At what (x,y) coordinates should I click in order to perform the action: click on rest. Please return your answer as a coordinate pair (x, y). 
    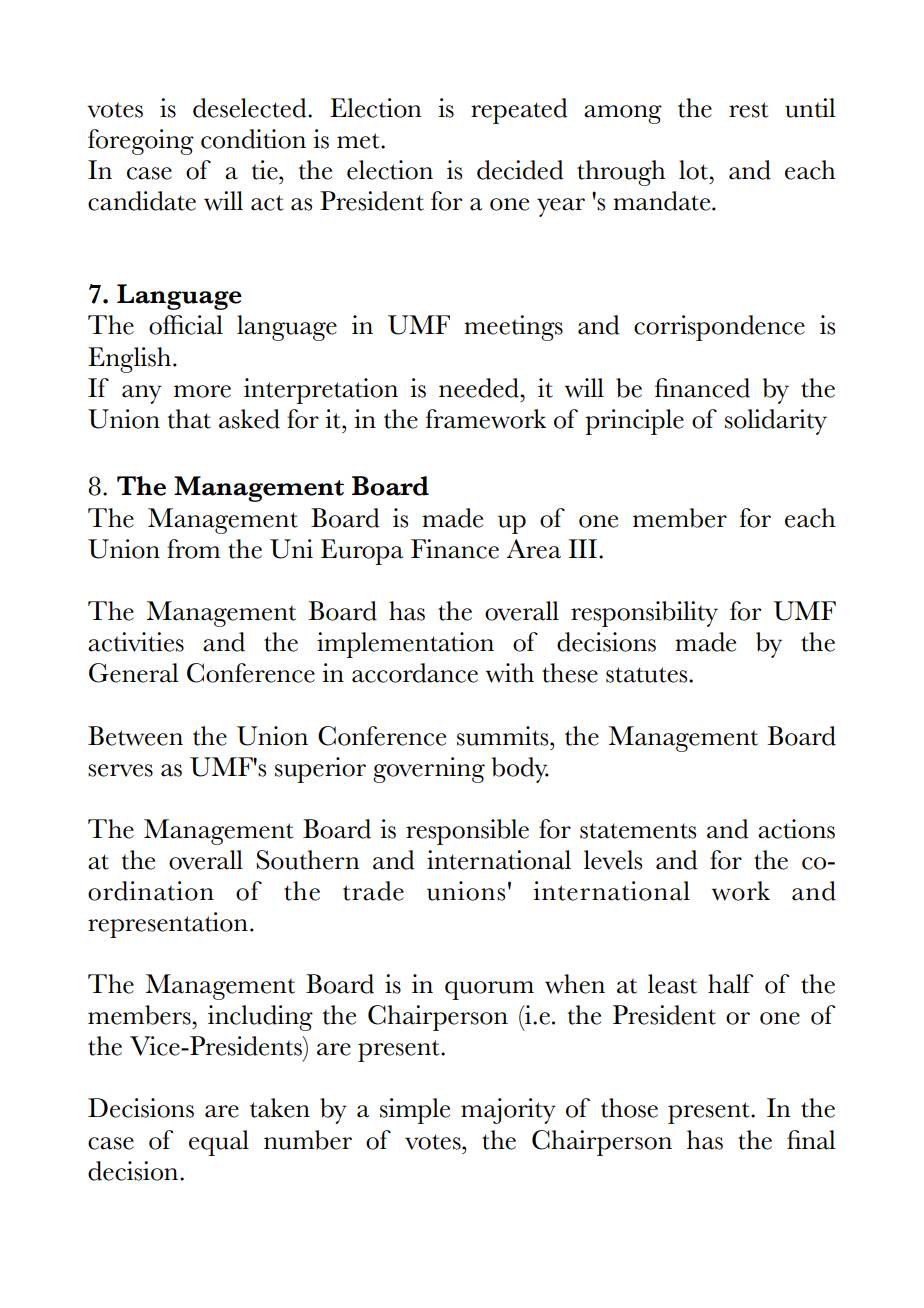
    Looking at the image, I should click on (749, 110).
